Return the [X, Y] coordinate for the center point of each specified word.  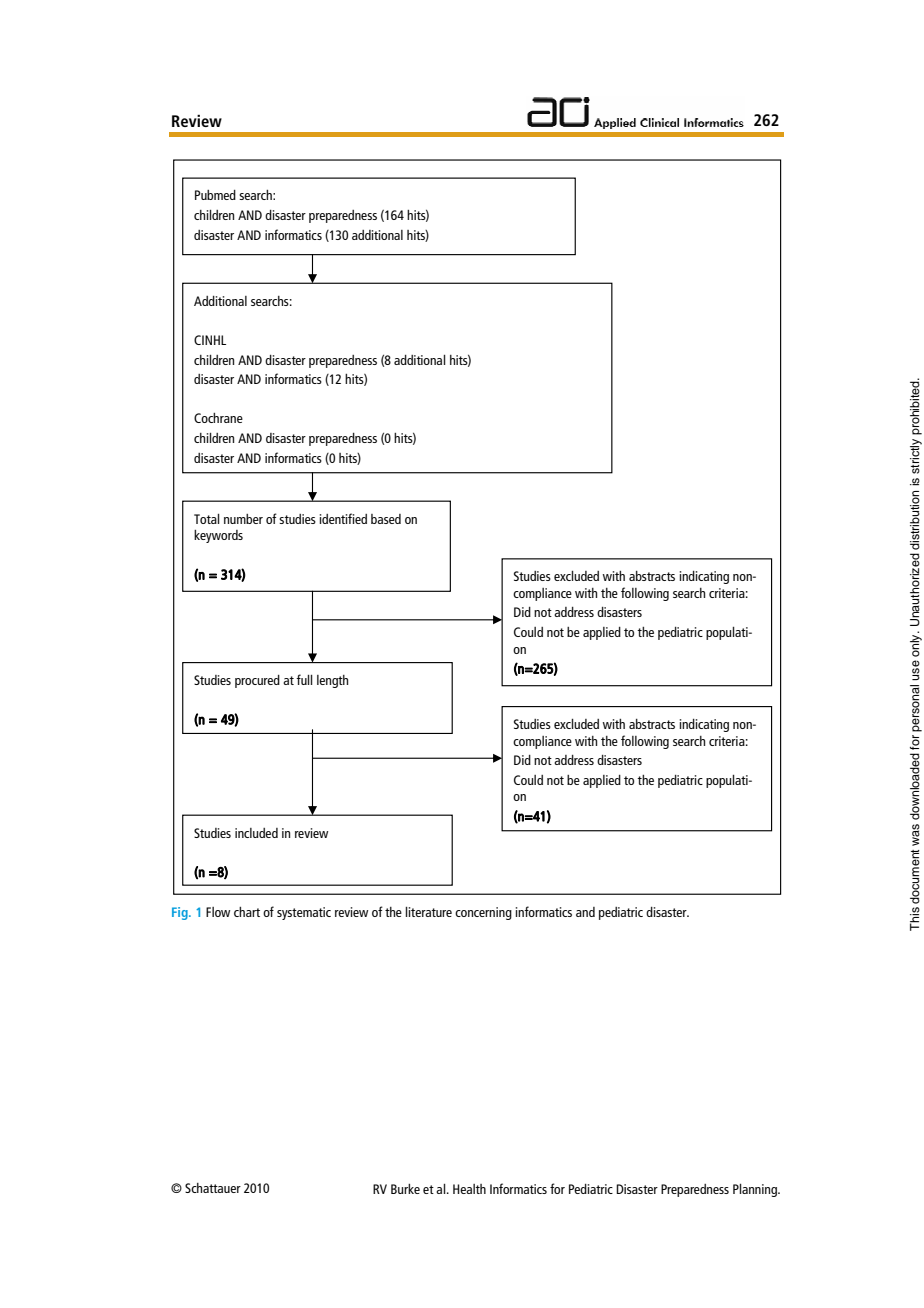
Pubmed [215, 195]
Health [469, 1189]
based [386, 519]
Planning [756, 1190]
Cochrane [218, 418]
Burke [405, 1189]
